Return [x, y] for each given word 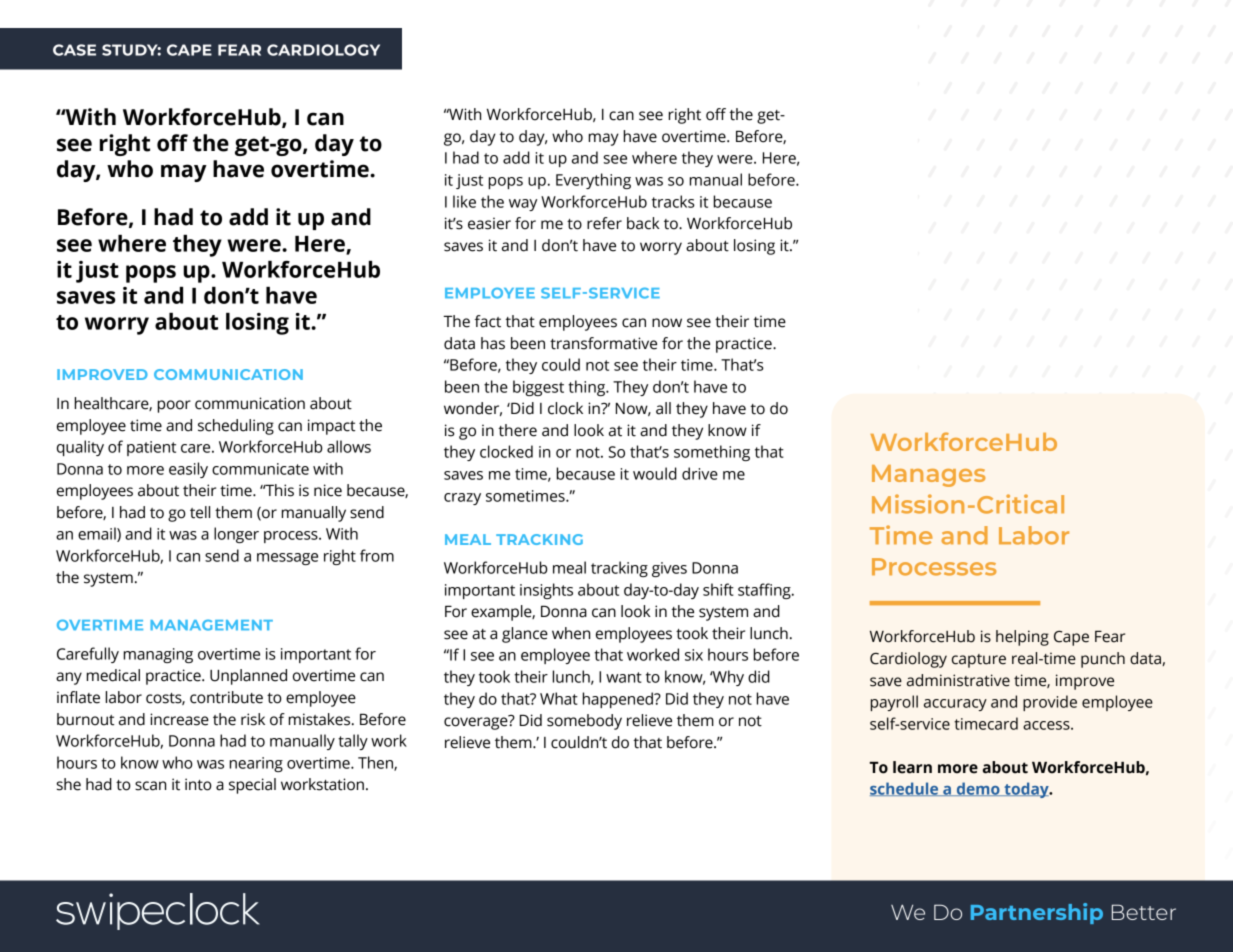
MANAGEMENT [211, 625]
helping [1022, 638]
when [571, 633]
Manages [928, 476]
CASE [74, 50]
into [198, 784]
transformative [603, 343]
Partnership [1037, 913]
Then [376, 763]
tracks [673, 201]
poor [174, 406]
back [643, 223]
